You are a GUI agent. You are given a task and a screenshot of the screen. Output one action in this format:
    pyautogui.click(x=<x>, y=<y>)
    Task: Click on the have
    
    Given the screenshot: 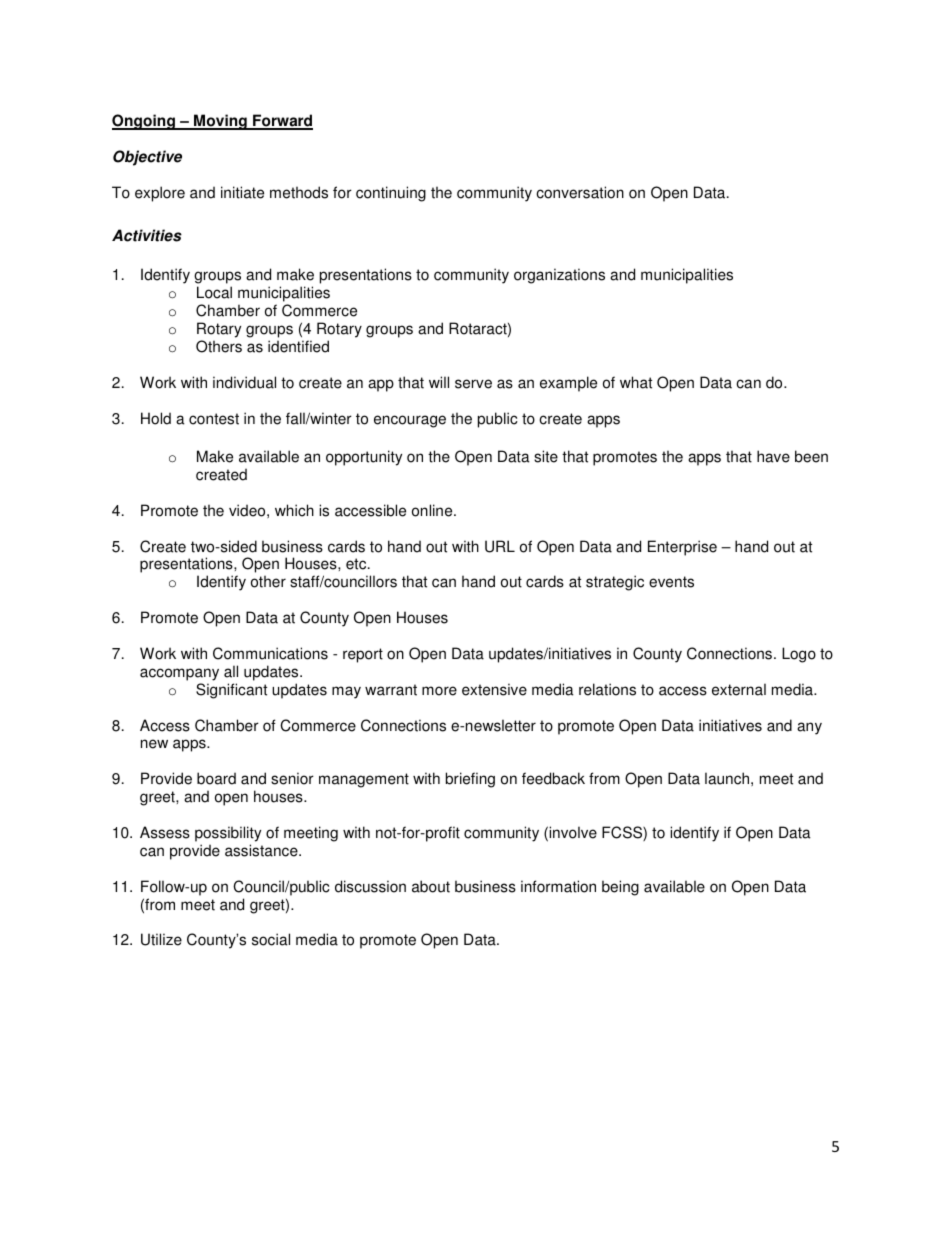 What is the action you would take?
    pyautogui.click(x=773, y=456)
